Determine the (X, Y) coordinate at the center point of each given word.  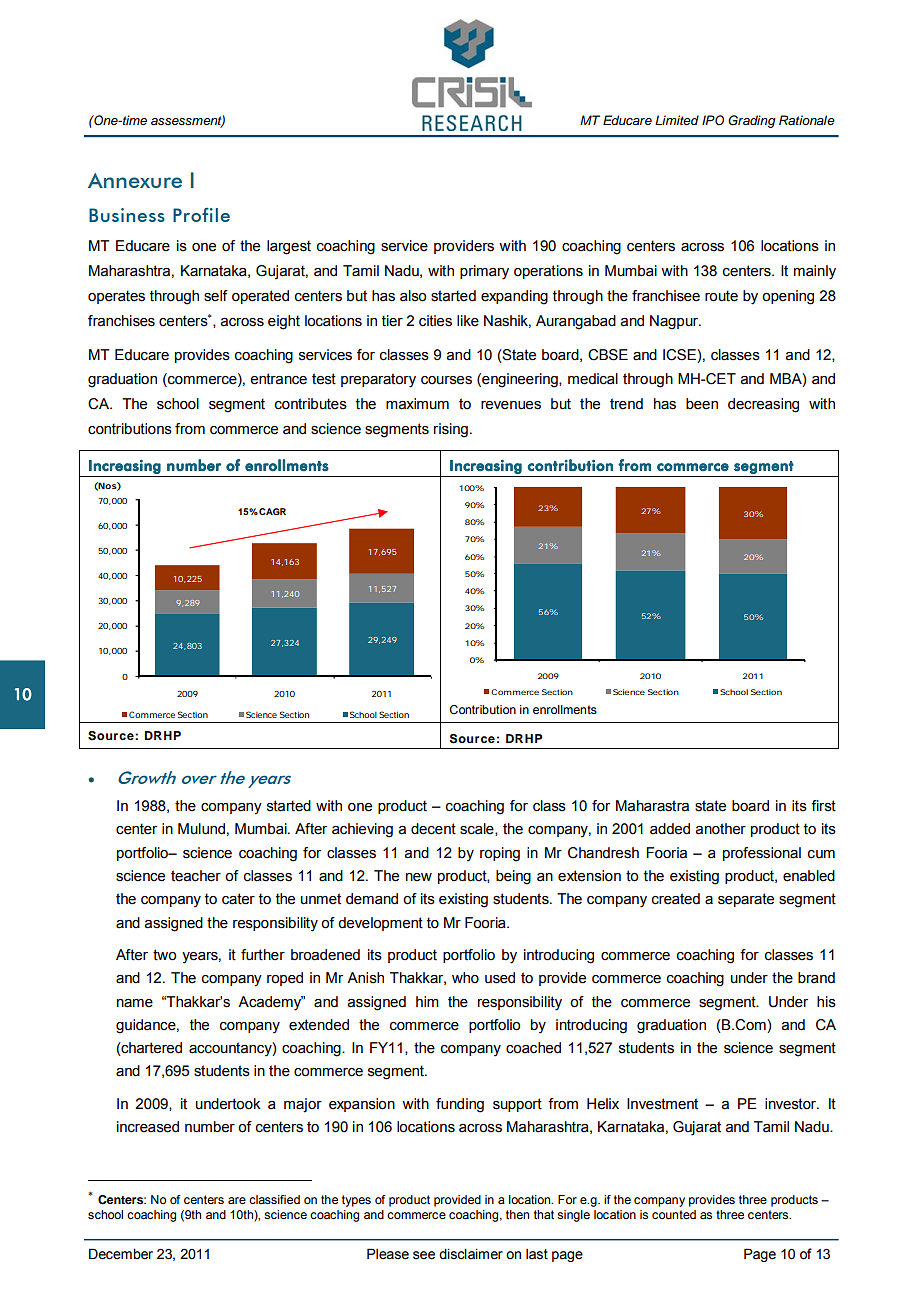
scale (478, 829)
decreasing (763, 405)
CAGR (272, 511)
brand (816, 978)
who (465, 978)
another (720, 829)
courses (446, 380)
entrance (278, 379)
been (702, 404)
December (121, 1254)
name (135, 1003)
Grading (752, 121)
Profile (201, 215)
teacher (196, 876)
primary (484, 272)
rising (451, 430)
